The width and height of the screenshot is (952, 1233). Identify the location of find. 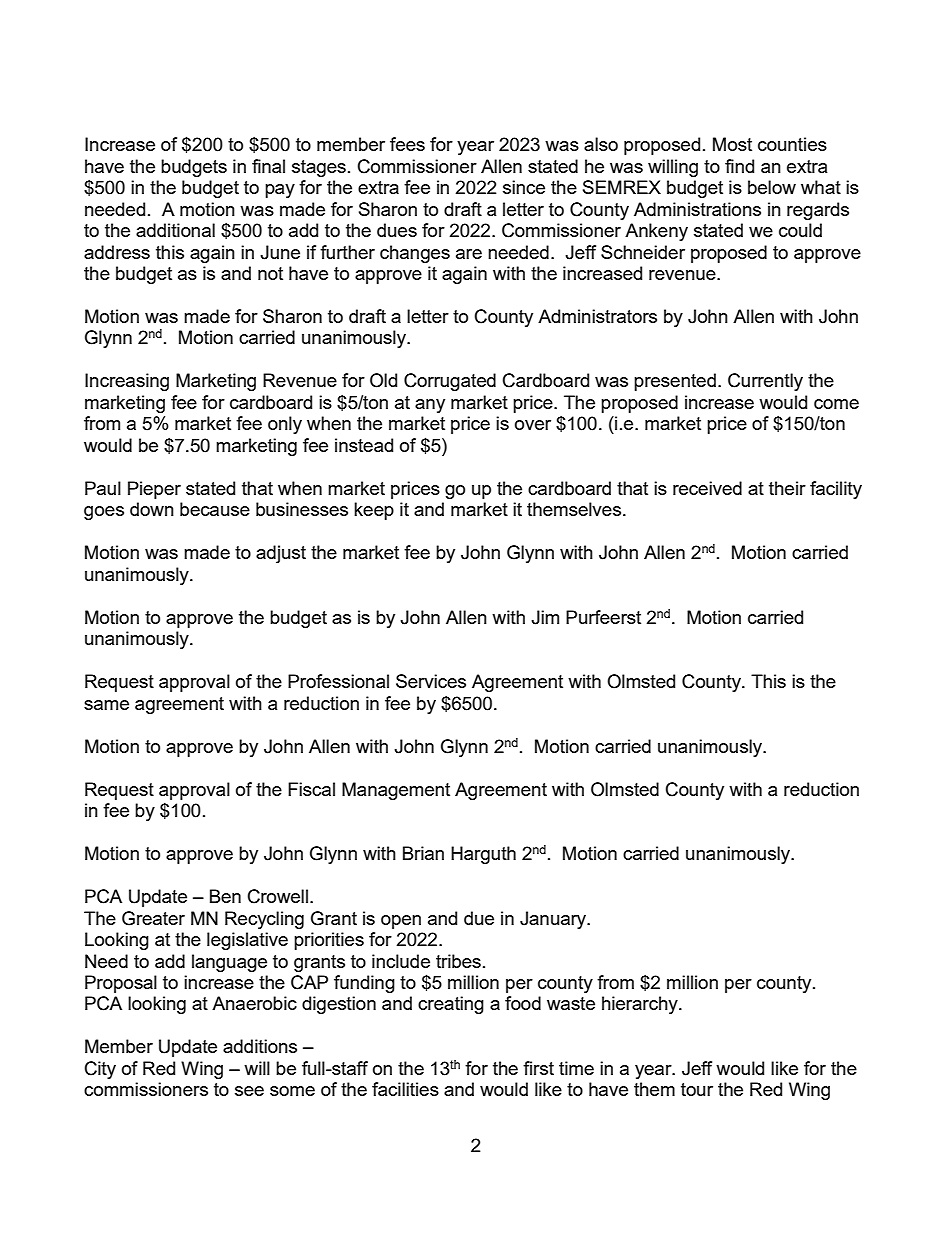
(739, 166).
